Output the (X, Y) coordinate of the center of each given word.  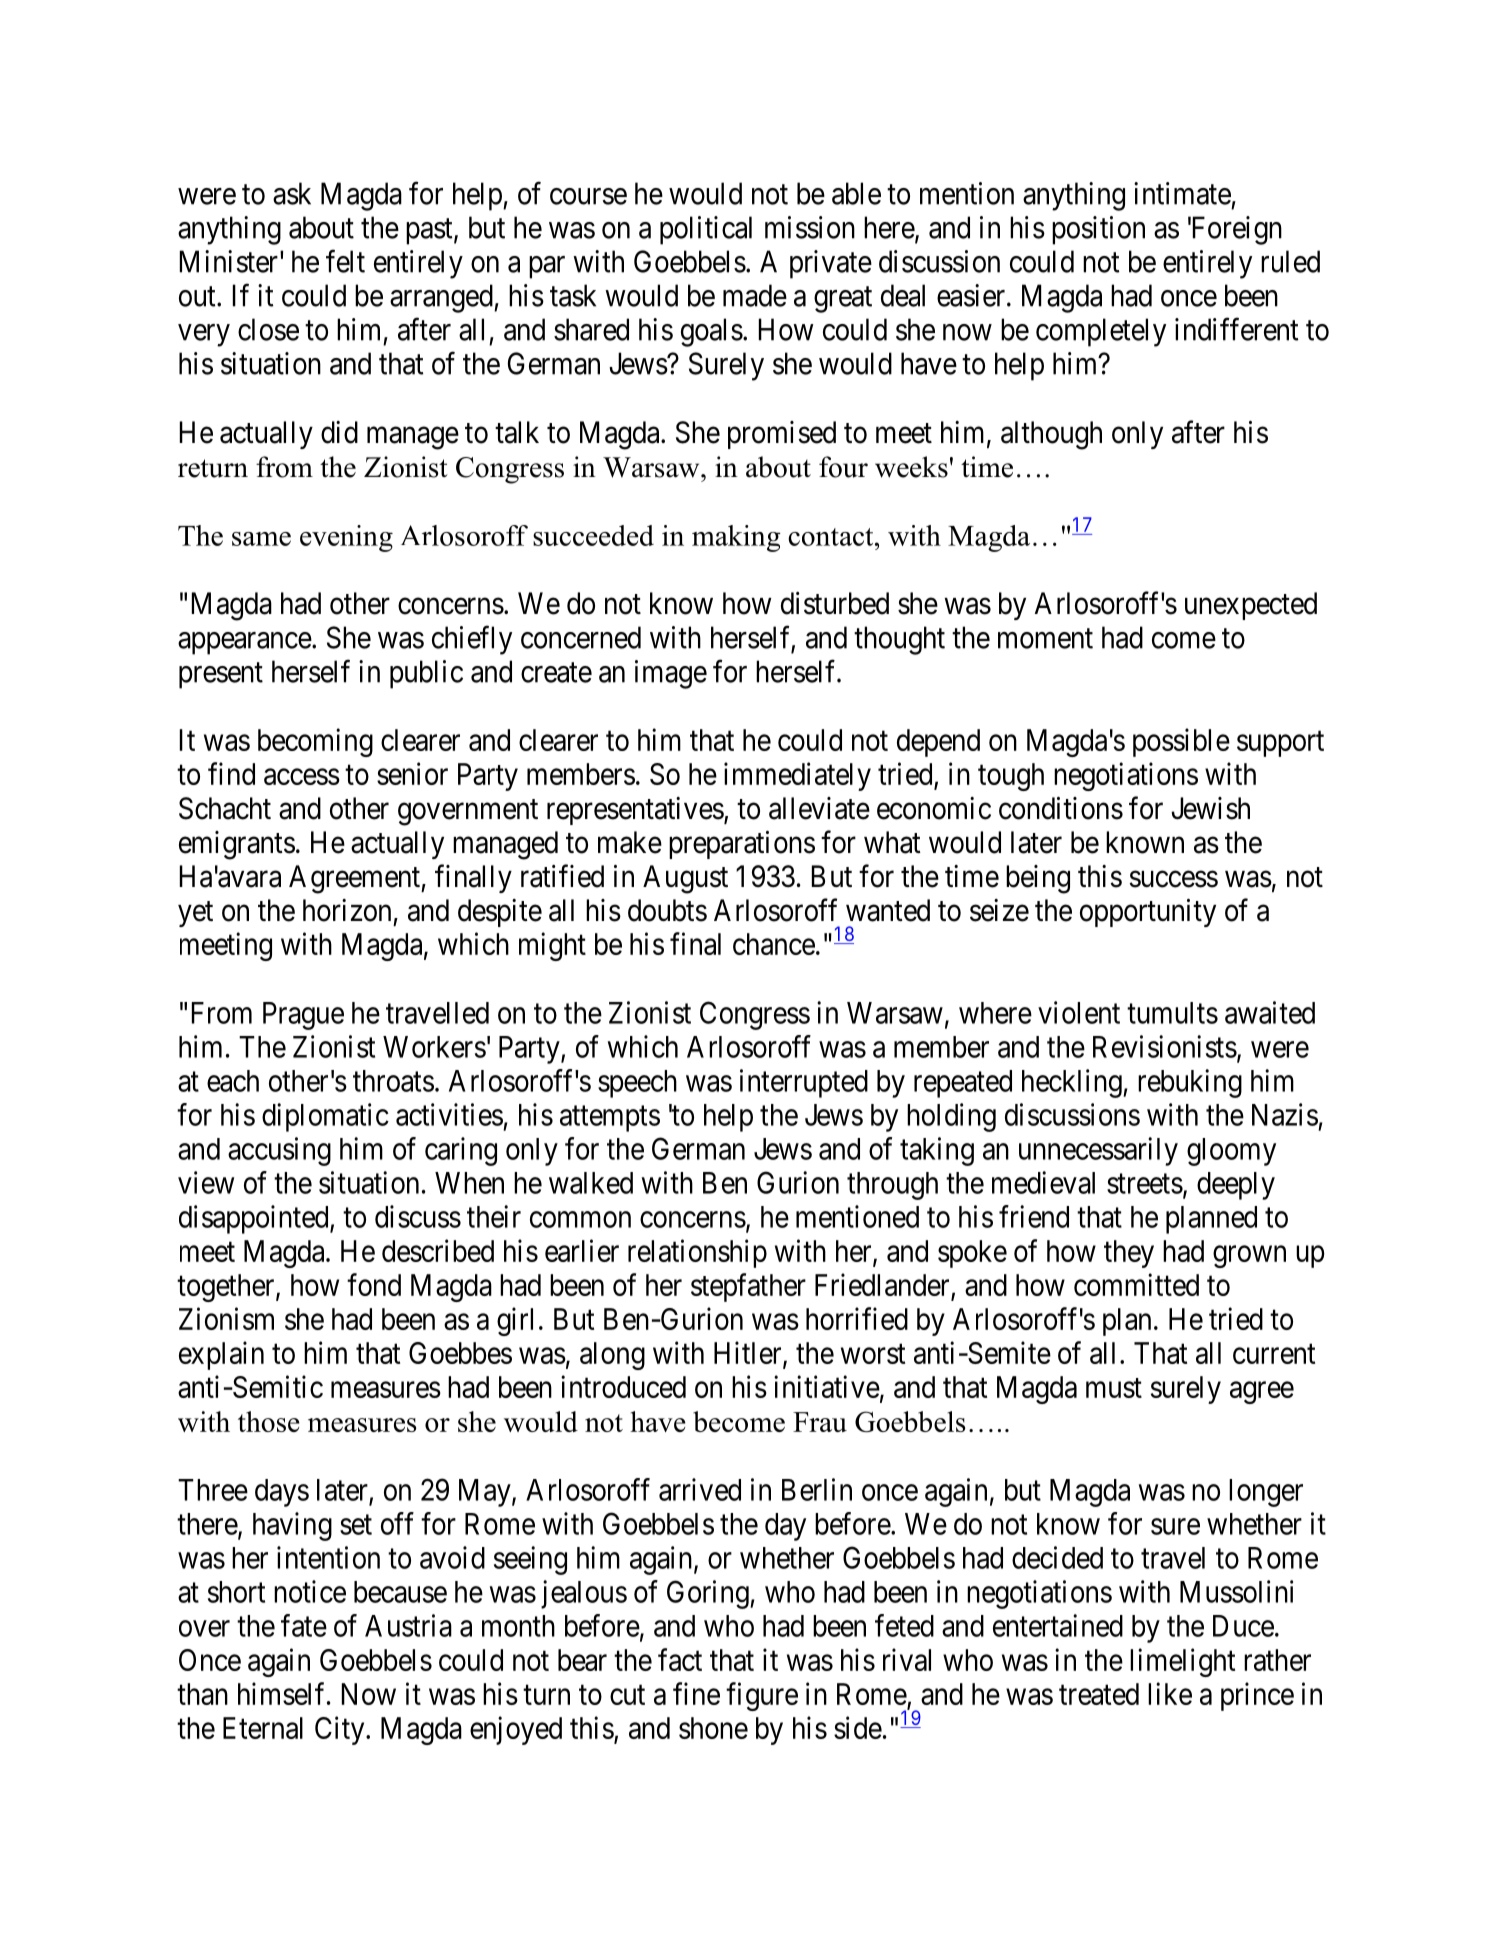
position (1098, 230)
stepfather (748, 1287)
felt (345, 261)
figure (762, 1696)
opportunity (1148, 913)
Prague (303, 1016)
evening (346, 538)
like (1170, 1693)
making (736, 538)
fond (374, 1284)
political (706, 230)
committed (1136, 1284)
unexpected (1251, 606)
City (341, 1730)
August (685, 879)
